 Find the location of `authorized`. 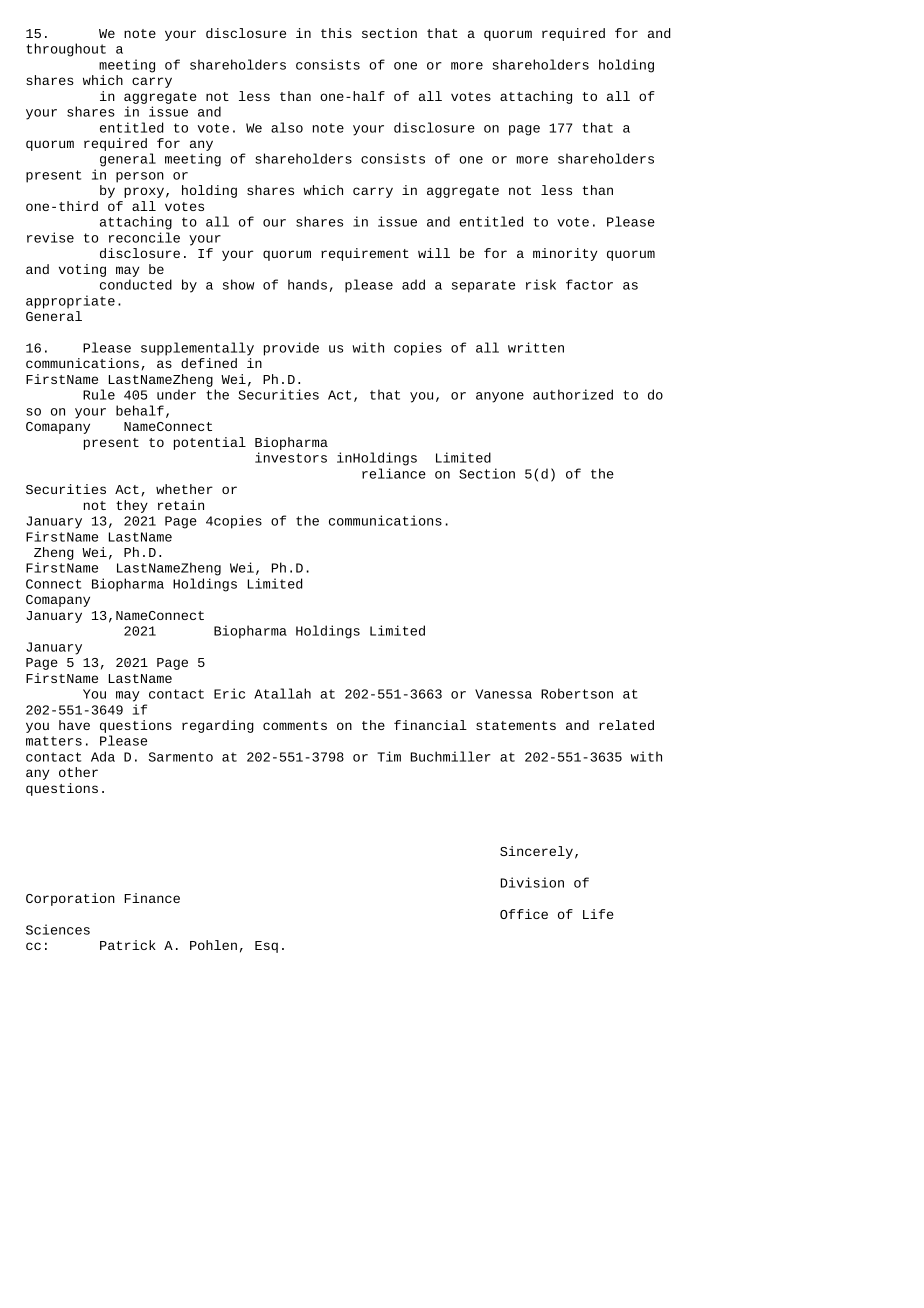

authorized is located at coordinates (573, 394).
